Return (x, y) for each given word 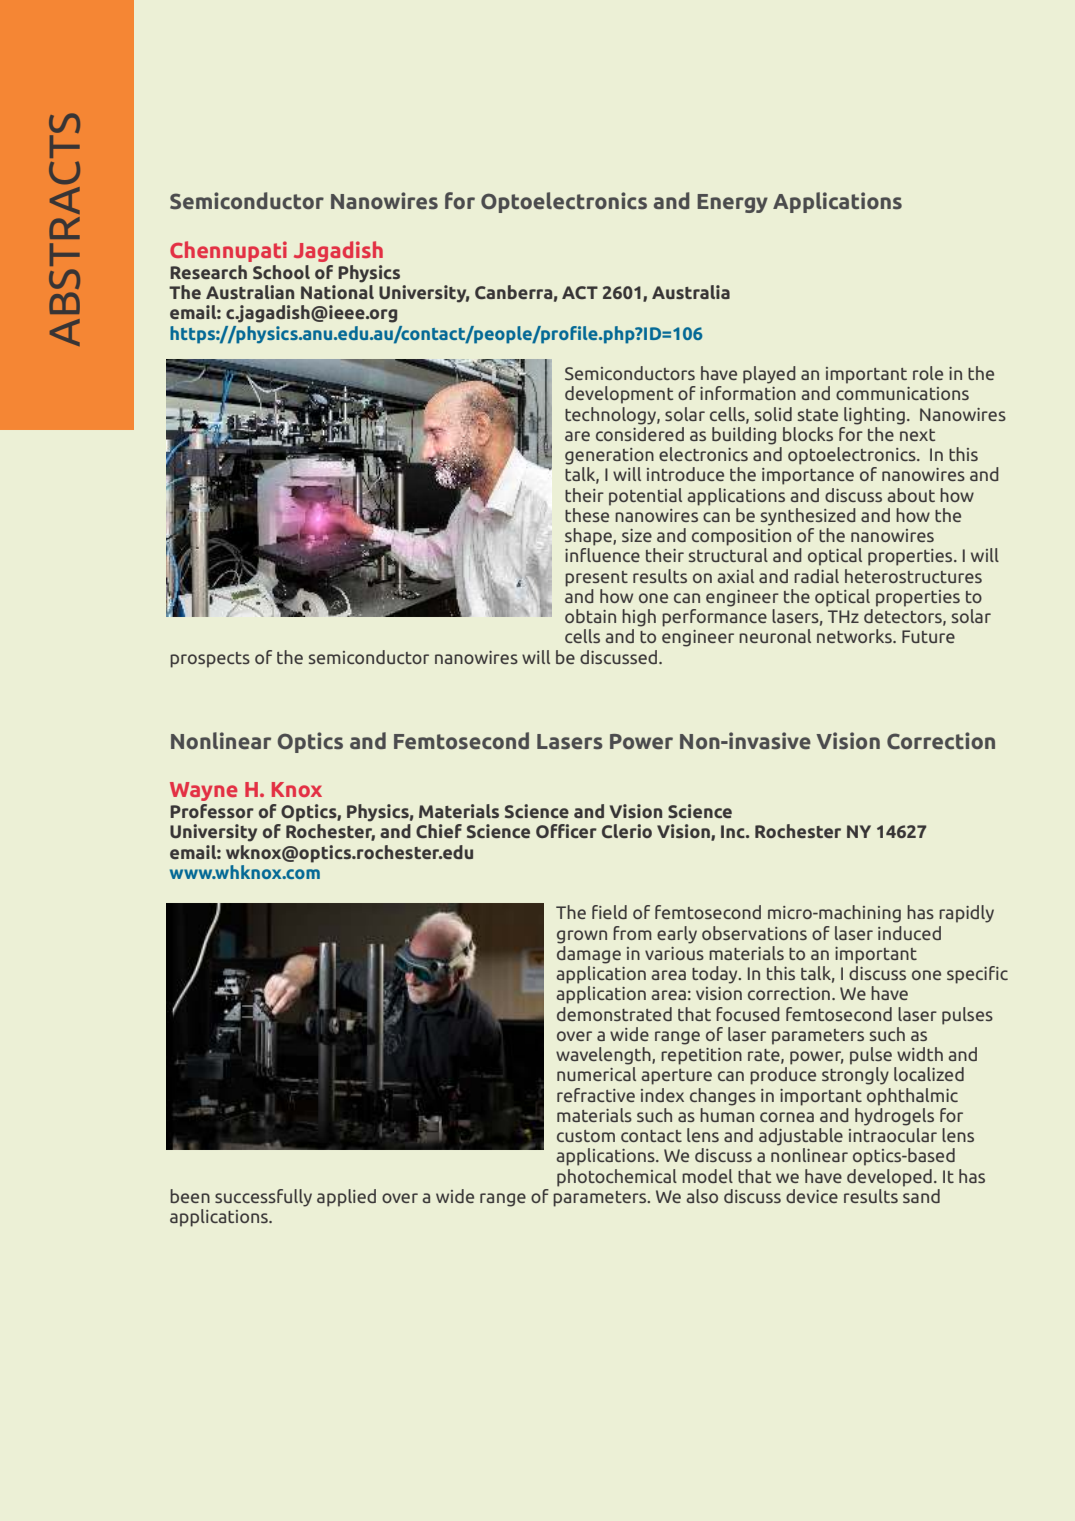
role (928, 373)
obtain (590, 616)
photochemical (617, 1178)
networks (855, 636)
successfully (263, 1198)
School (281, 272)
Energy (732, 203)
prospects (210, 660)
